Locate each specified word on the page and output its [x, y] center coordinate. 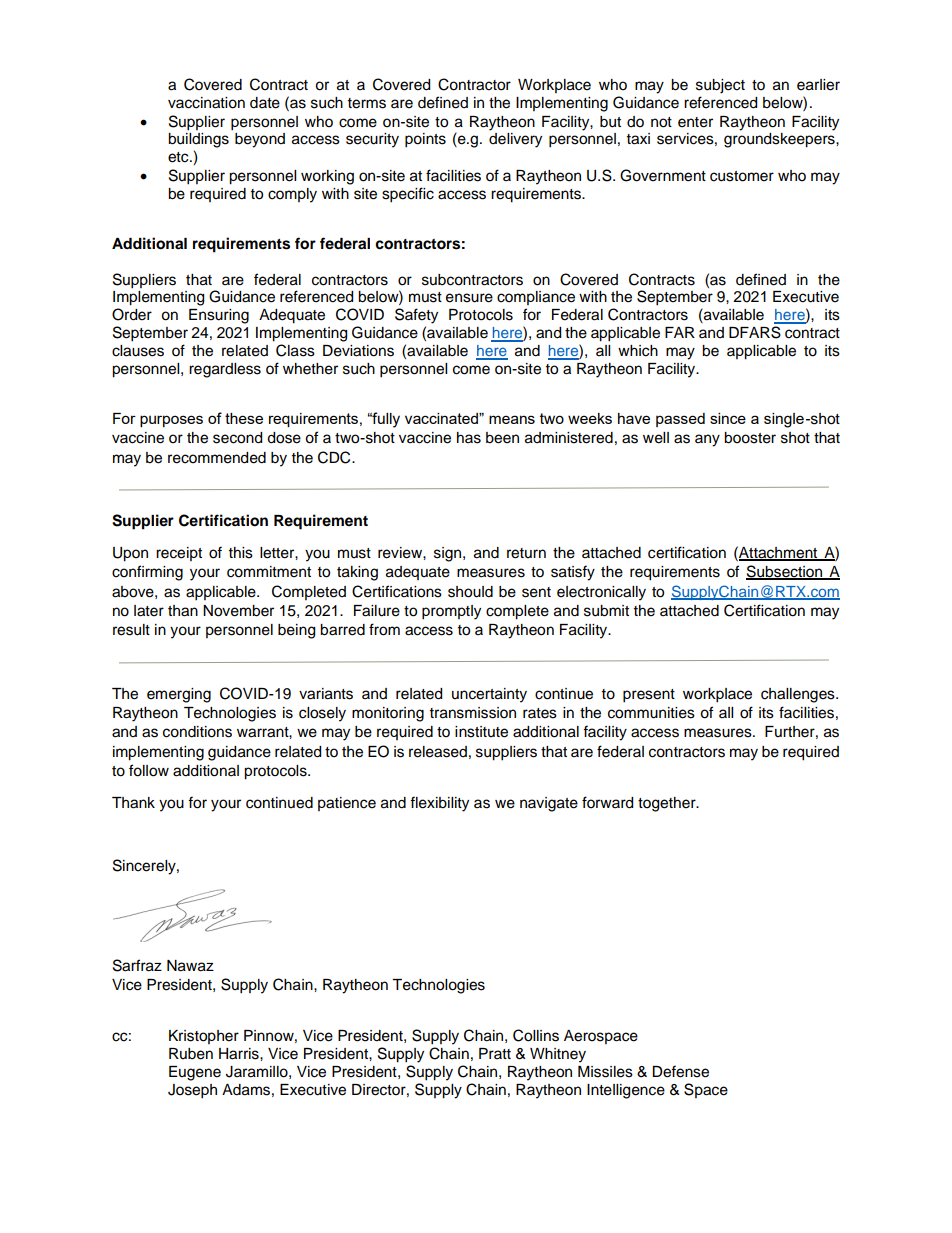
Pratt [495, 1053]
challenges [799, 695]
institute [481, 732]
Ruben [191, 1054]
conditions [197, 732]
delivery [515, 140]
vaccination [206, 103]
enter [695, 122]
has [469, 438]
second [237, 438]
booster [750, 438]
